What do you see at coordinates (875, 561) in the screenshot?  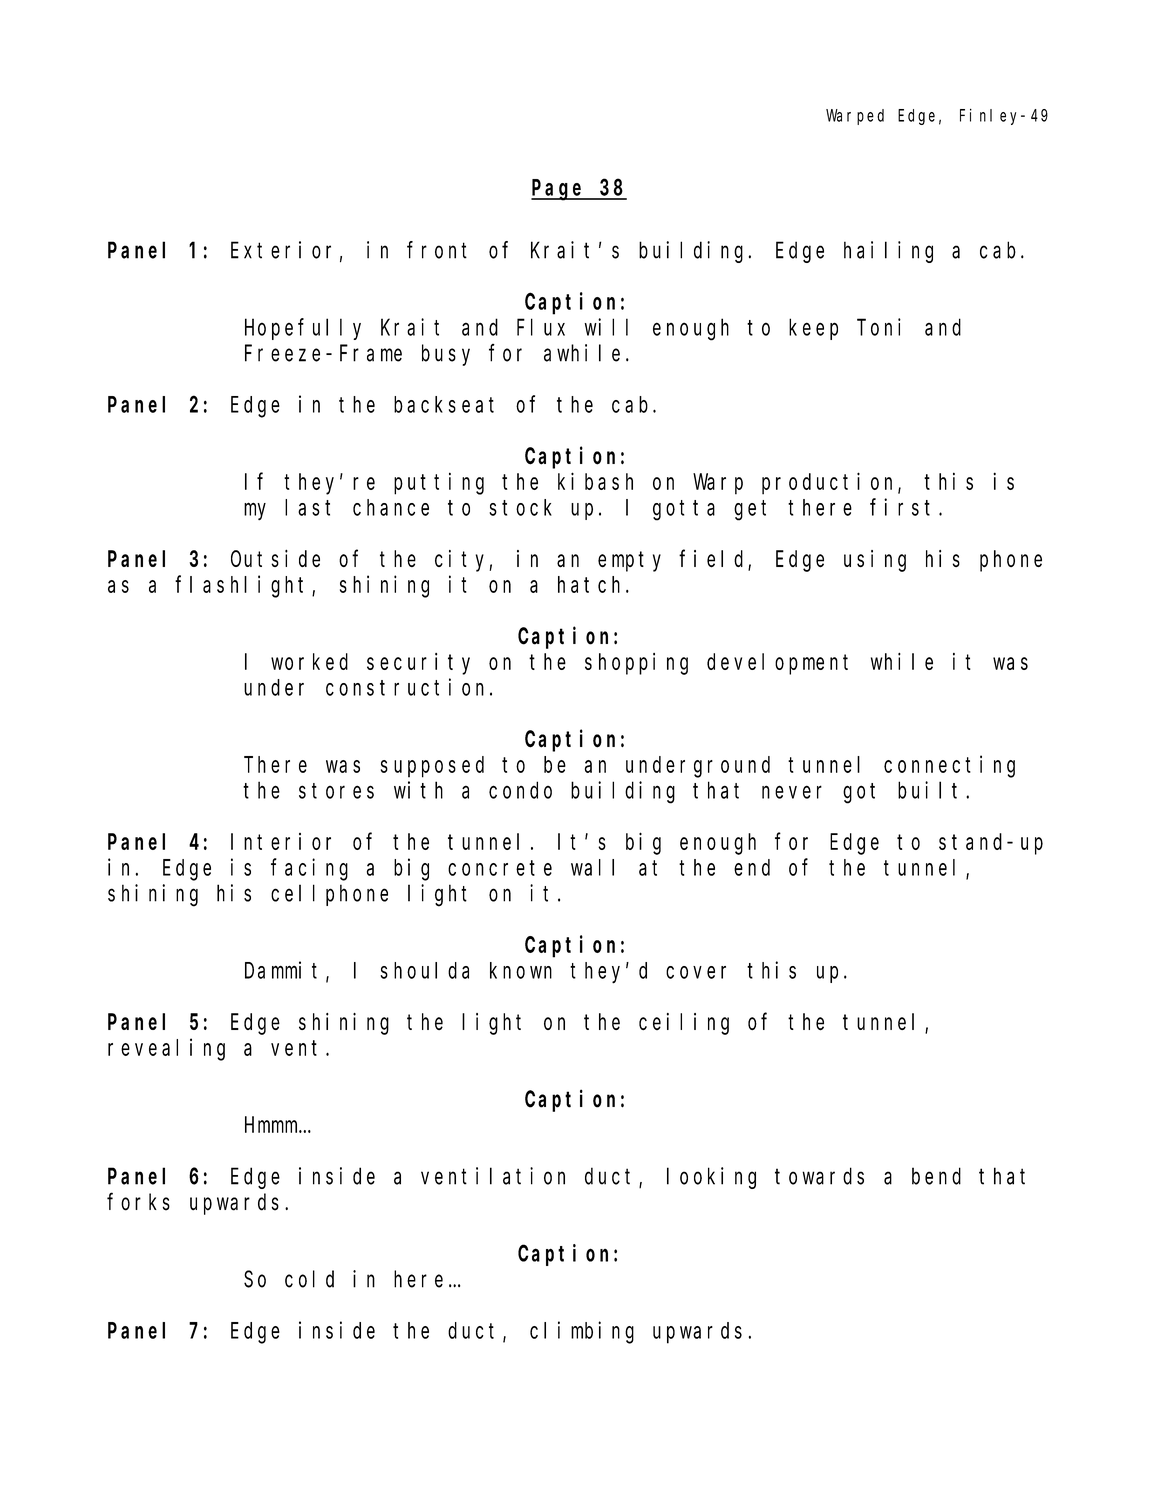 I see `using` at bounding box center [875, 561].
